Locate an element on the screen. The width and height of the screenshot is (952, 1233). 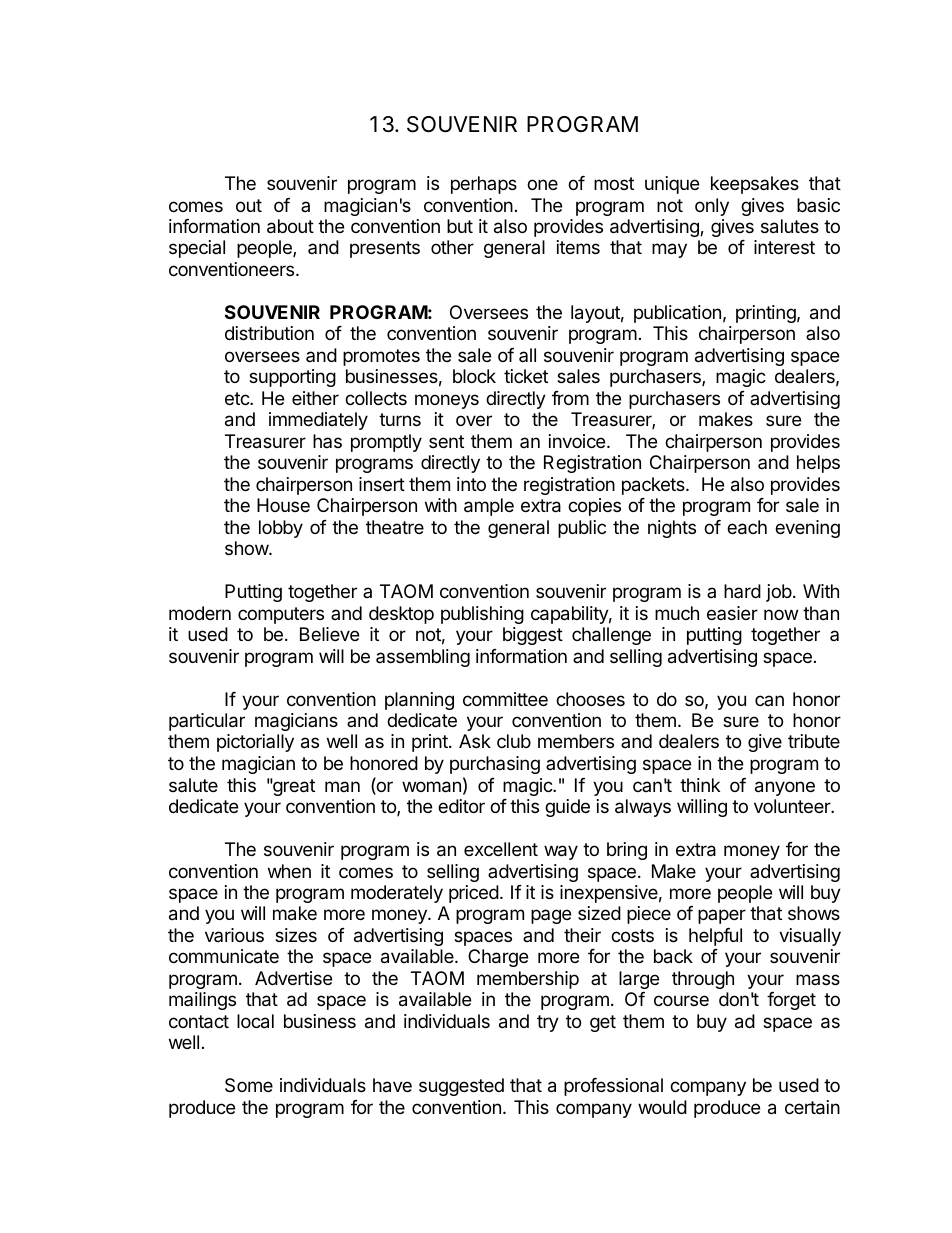
paper is located at coordinates (722, 916).
